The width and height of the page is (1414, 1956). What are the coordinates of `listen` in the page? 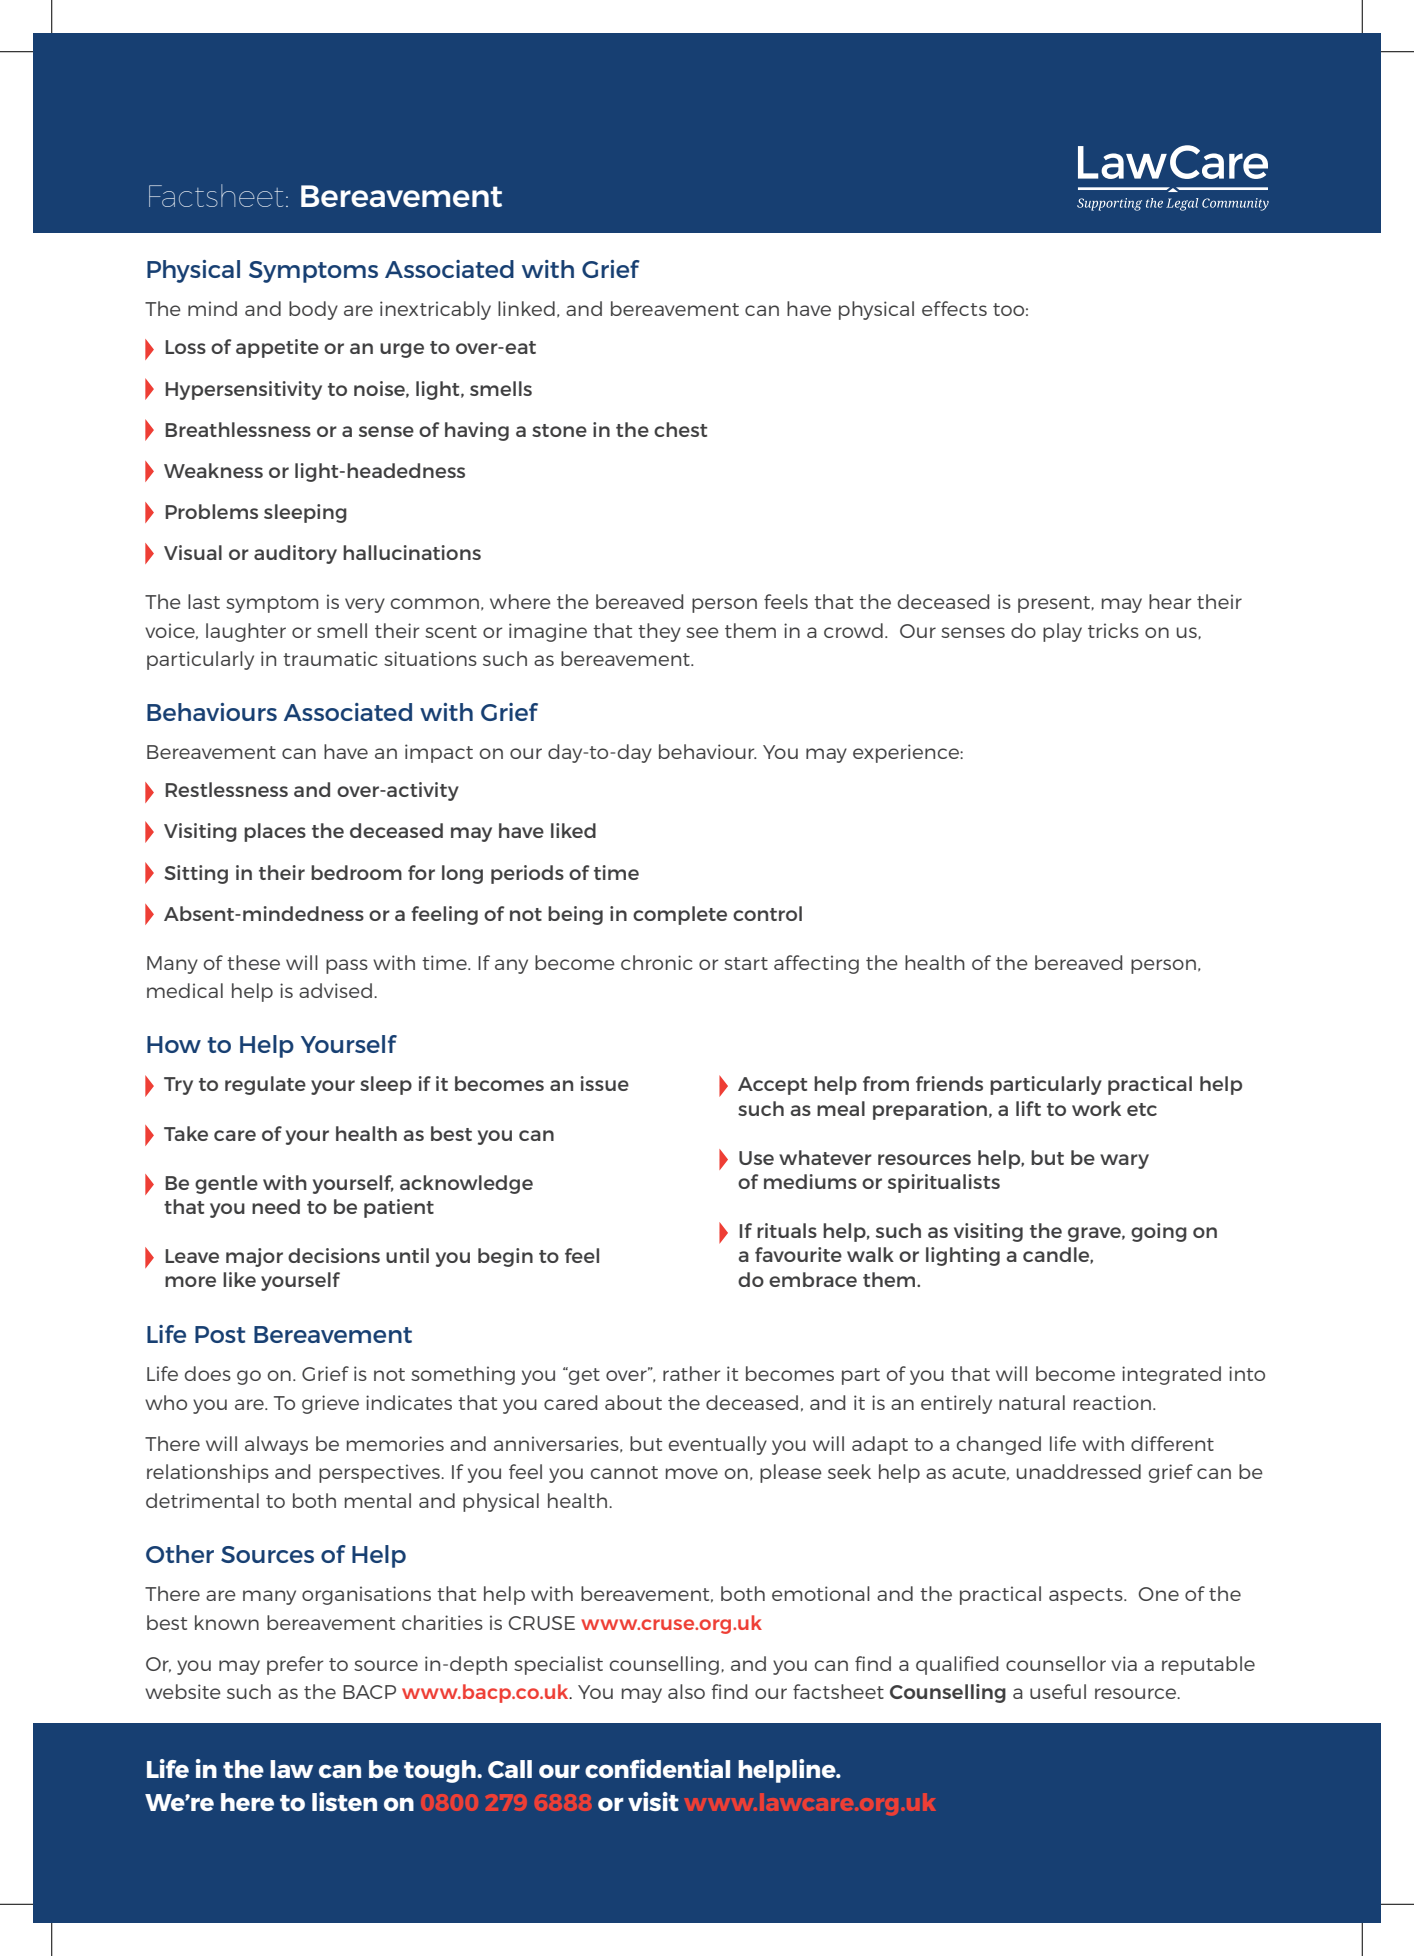 It's located at (344, 1801).
